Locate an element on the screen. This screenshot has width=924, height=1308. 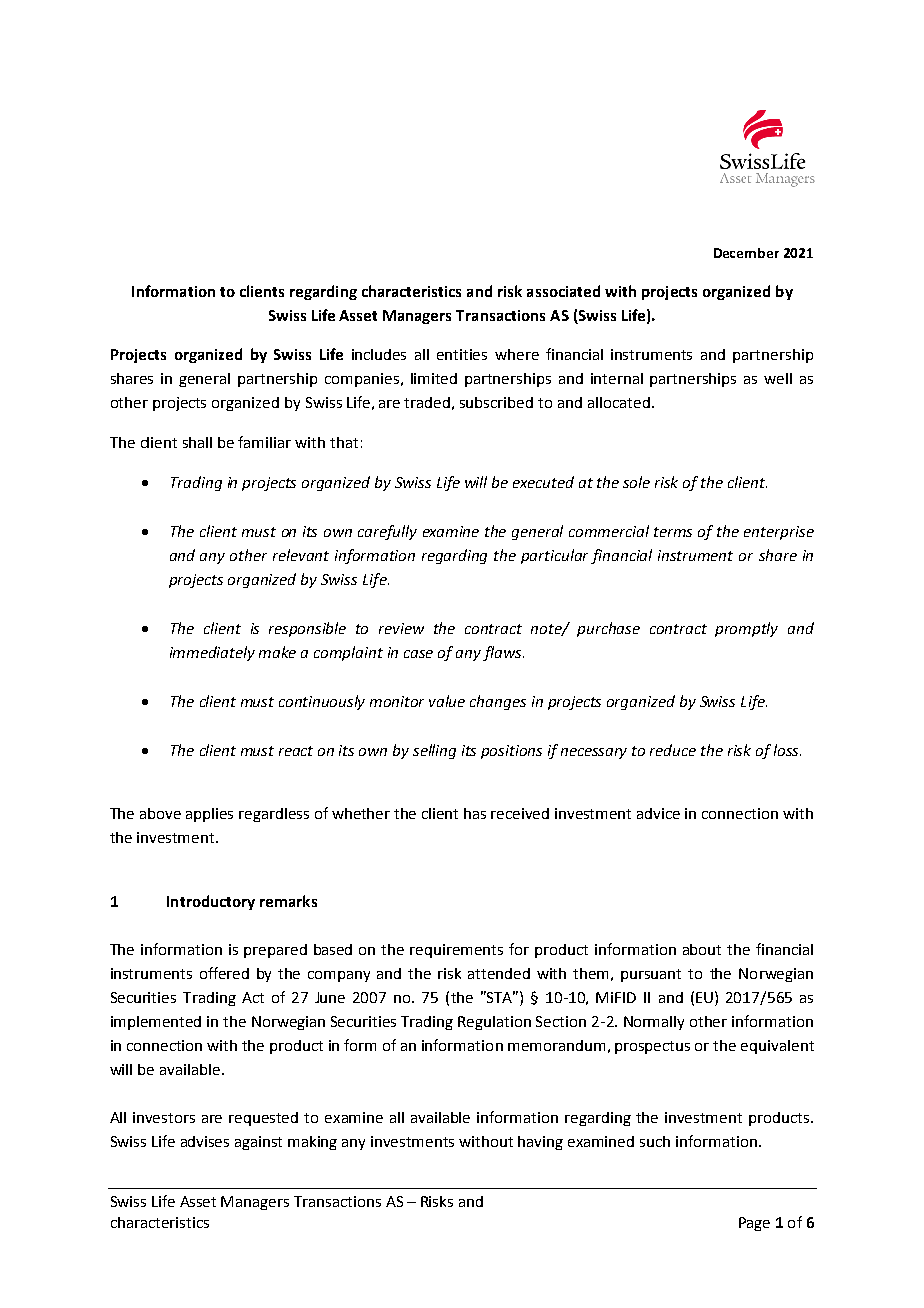
December is located at coordinates (746, 253).
